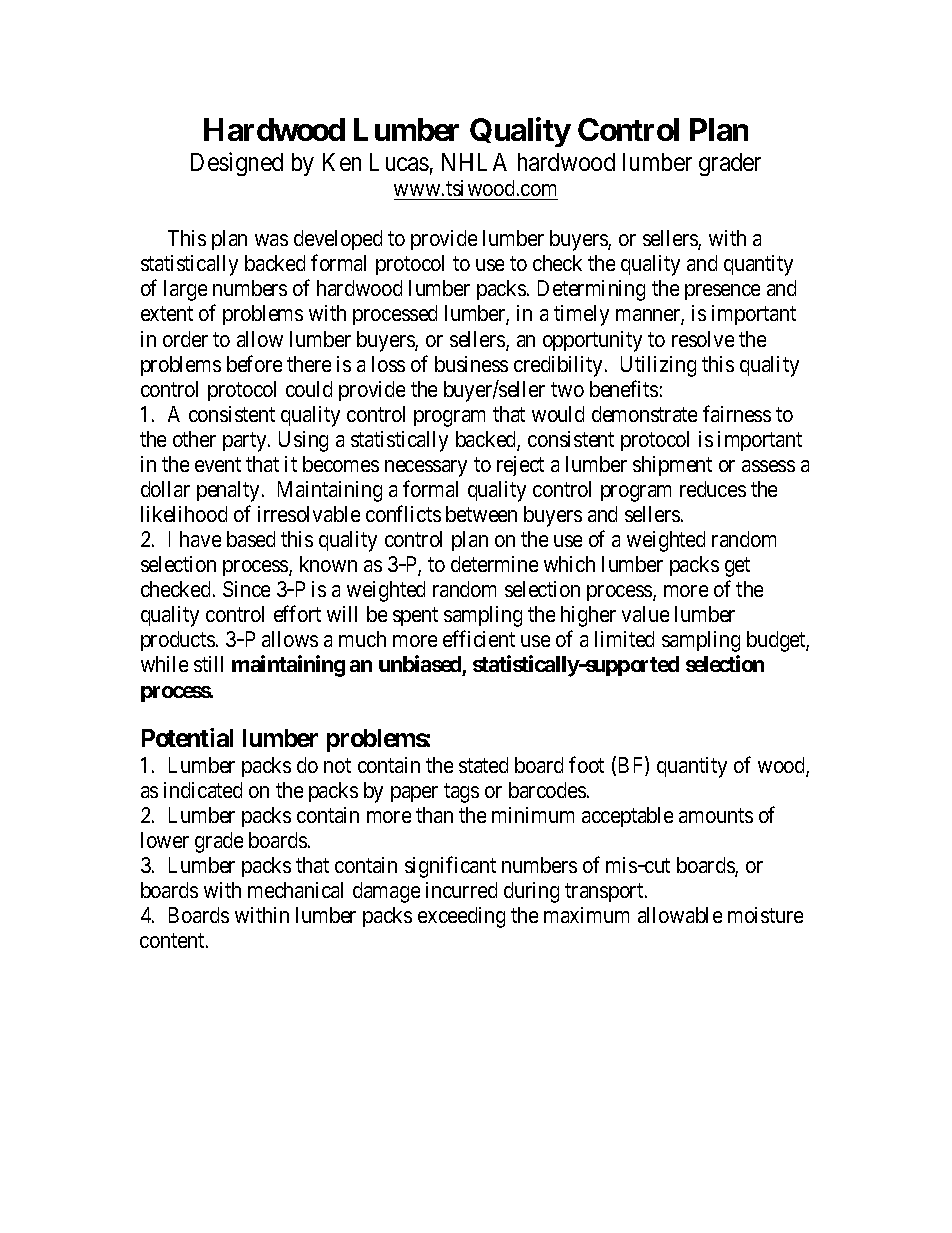 This page has height=1233, width=952. What do you see at coordinates (237, 164) in the page?
I see `Designed` at bounding box center [237, 164].
